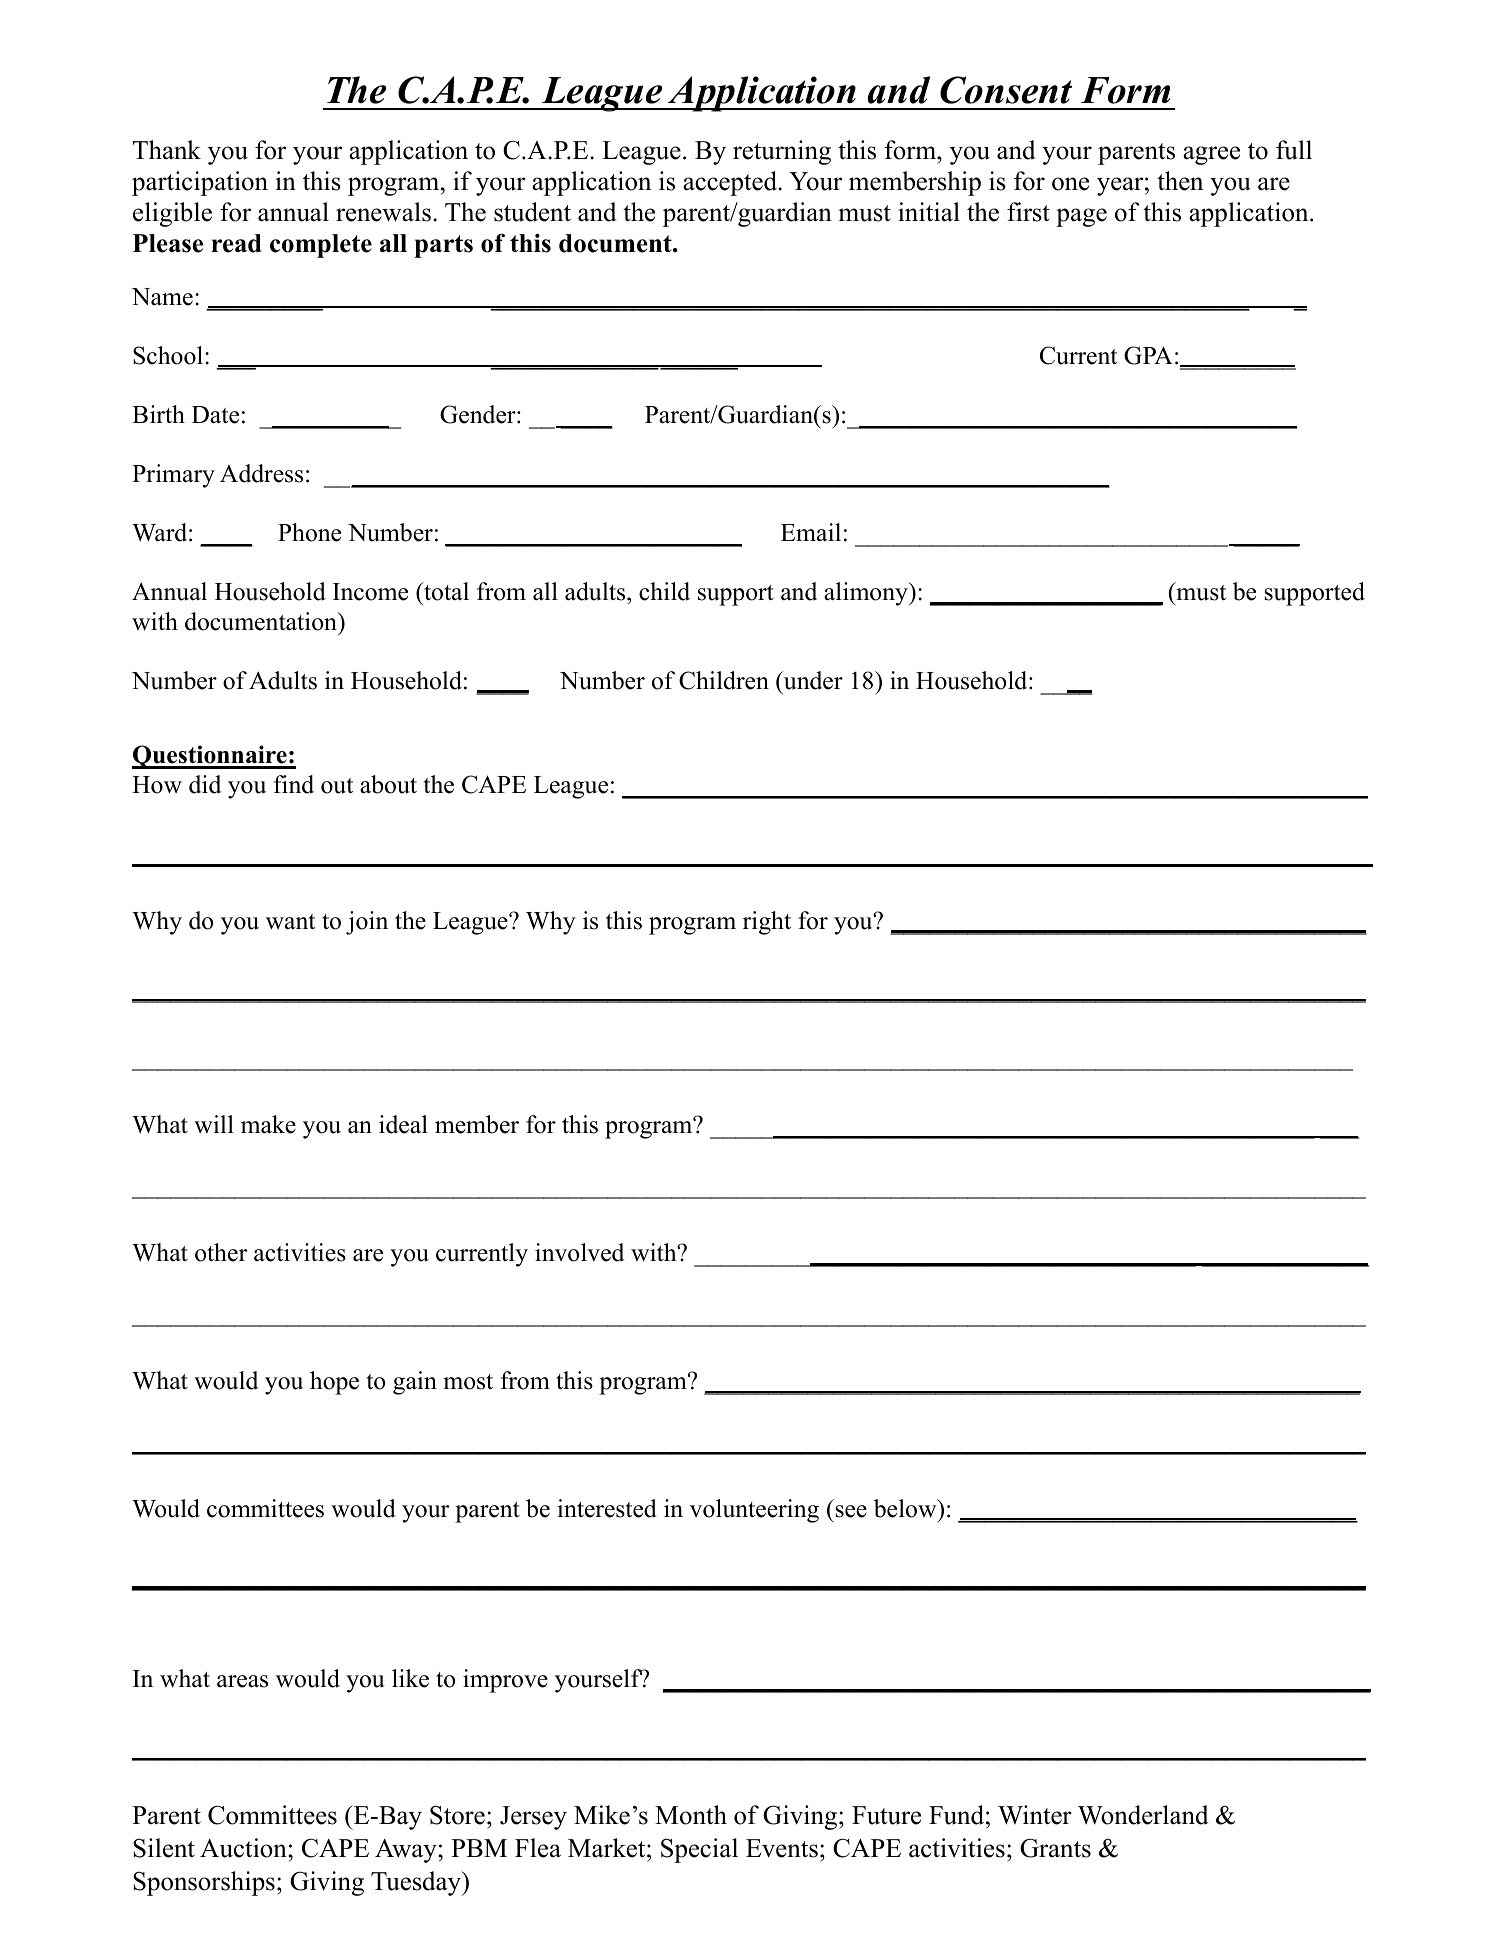 The width and height of the page is (1498, 1939). Describe the element at coordinates (1180, 181) in the page. I see `then` at that location.
